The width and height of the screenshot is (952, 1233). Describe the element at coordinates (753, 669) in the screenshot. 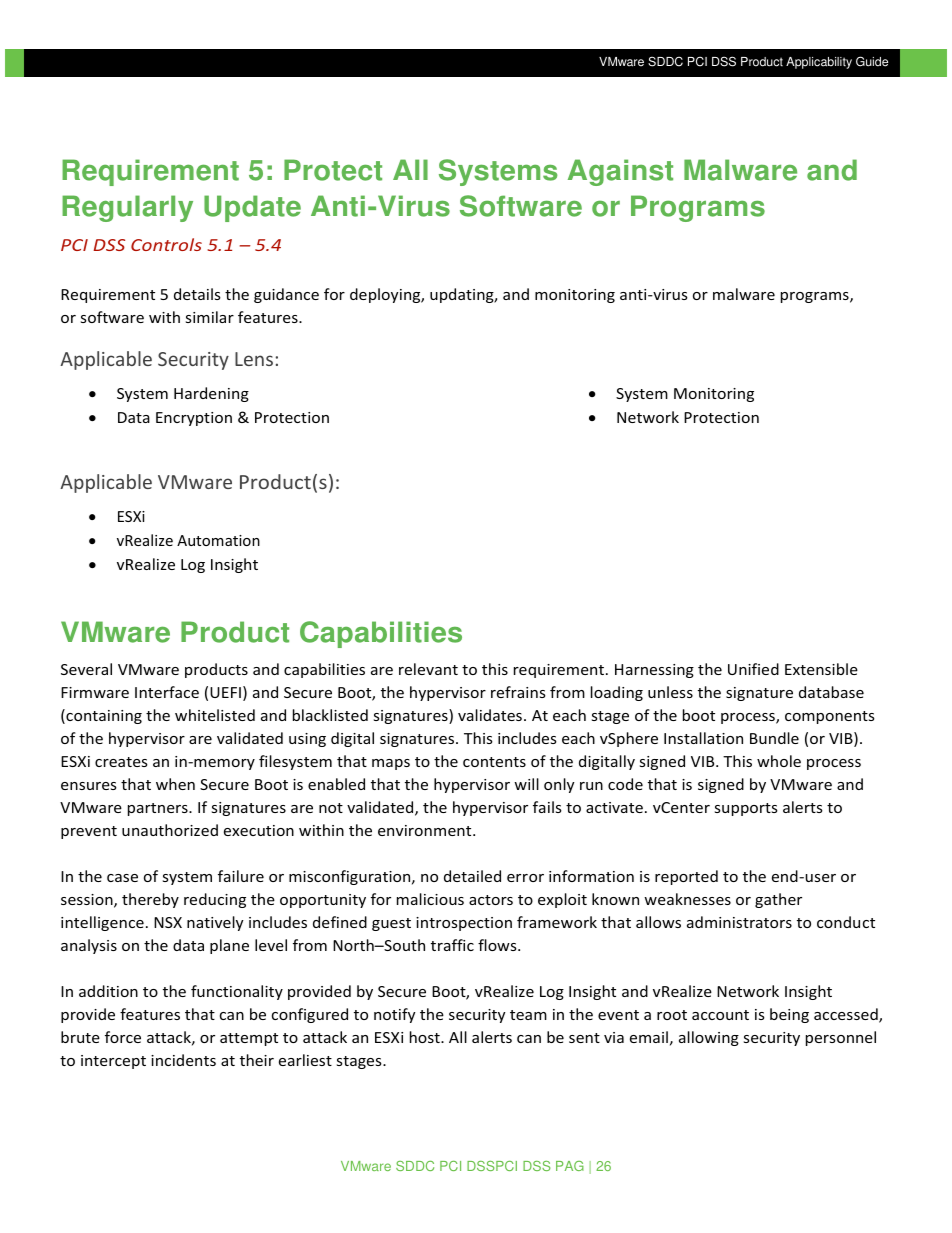

I see `Unified` at that location.
